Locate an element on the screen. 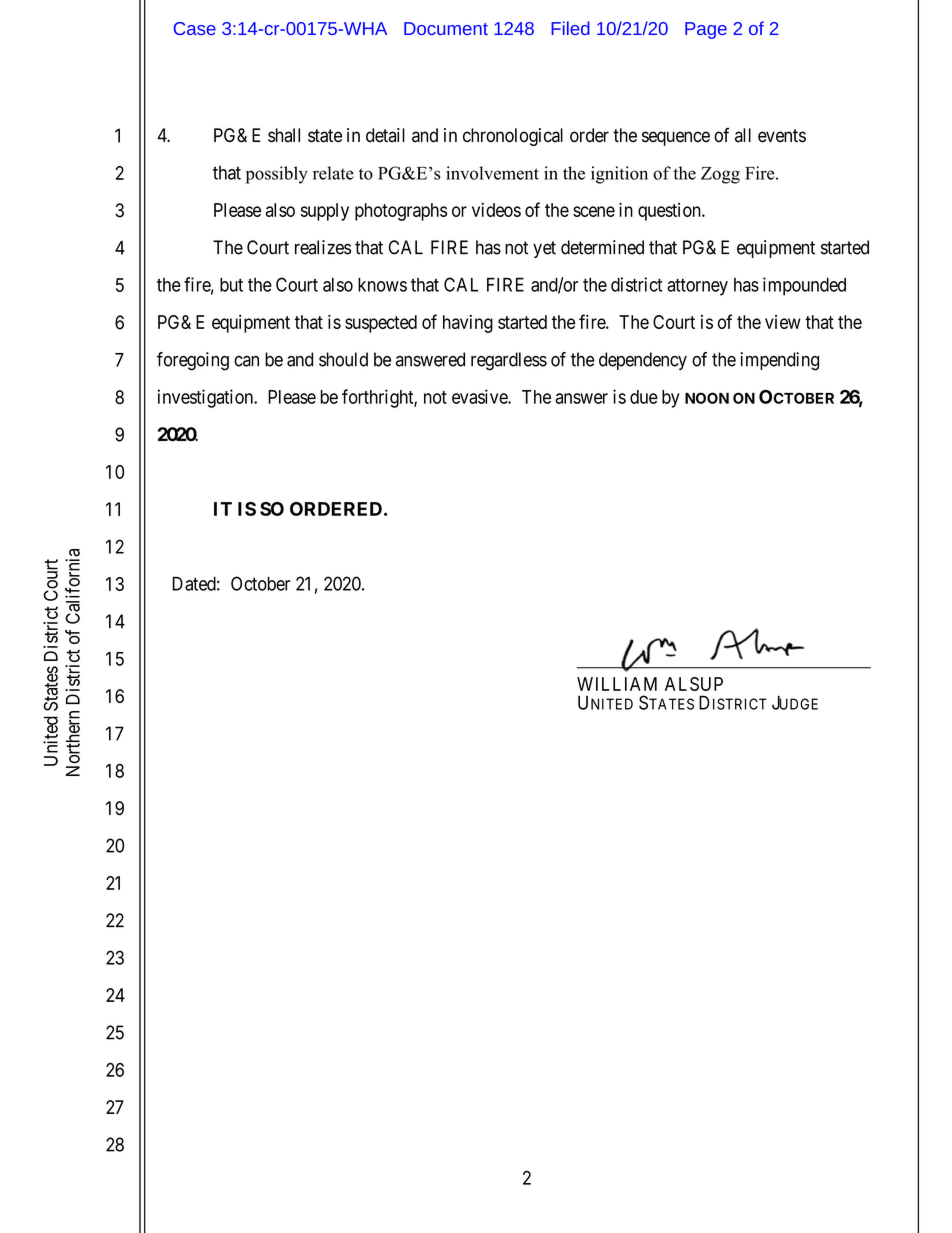 The image size is (952, 1233). can is located at coordinates (246, 361).
